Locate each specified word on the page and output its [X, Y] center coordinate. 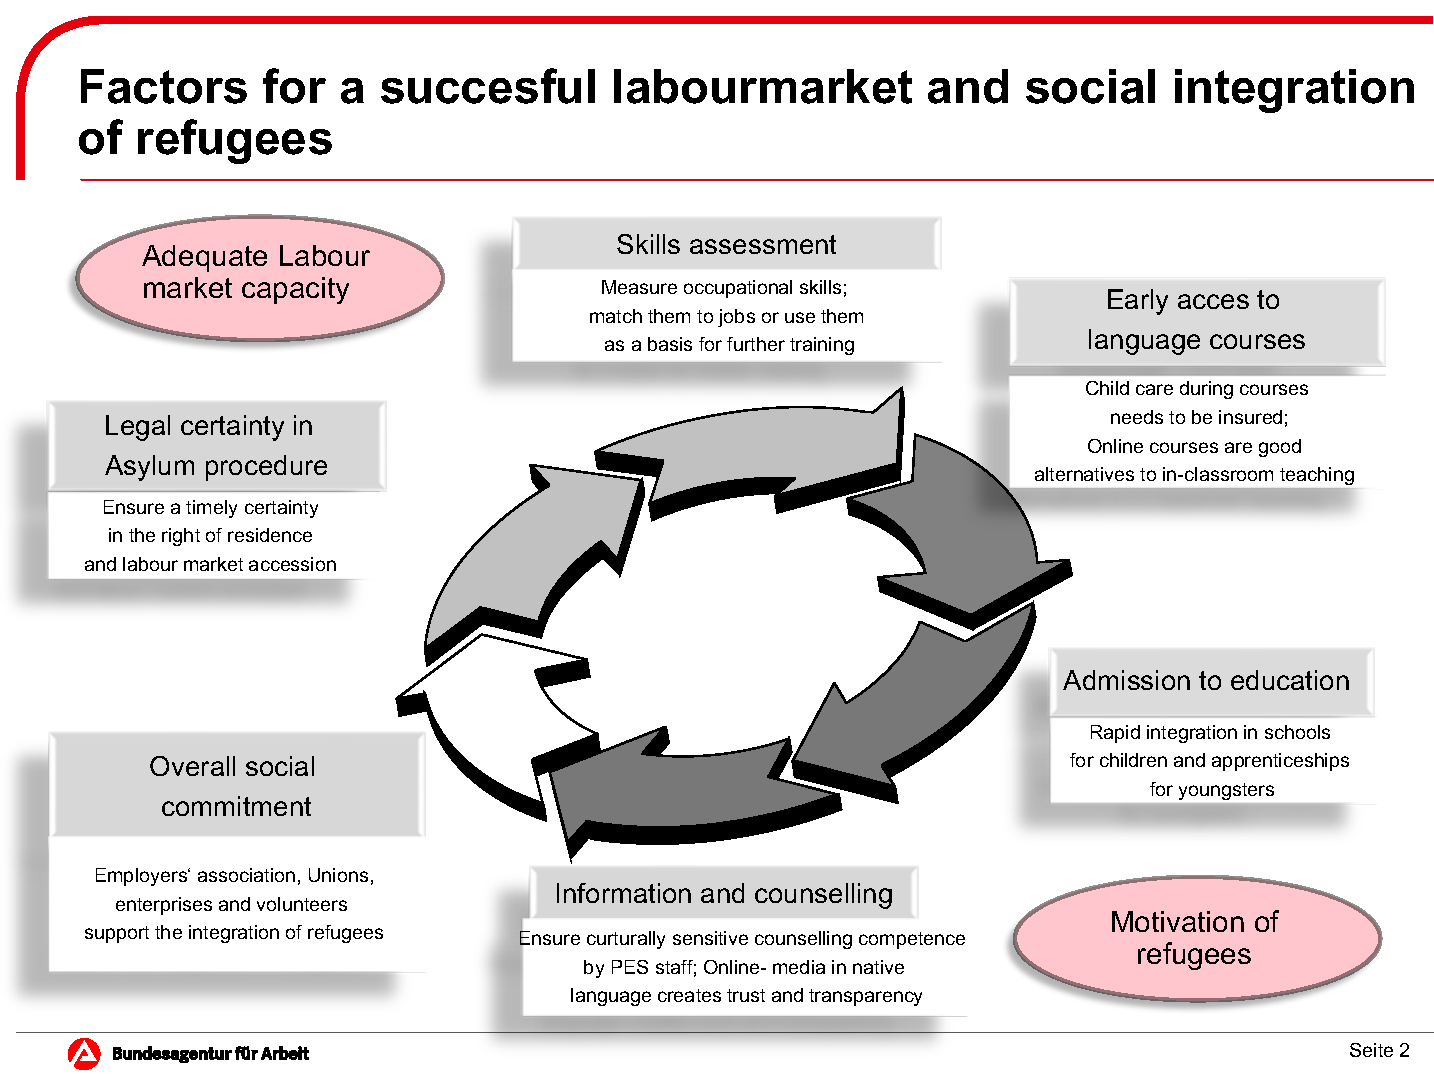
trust [746, 995]
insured [1250, 417]
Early [1138, 302]
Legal [138, 428]
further [756, 344]
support [117, 934]
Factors [164, 86]
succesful [488, 86]
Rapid [1115, 734]
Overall [192, 766]
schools [1297, 732]
